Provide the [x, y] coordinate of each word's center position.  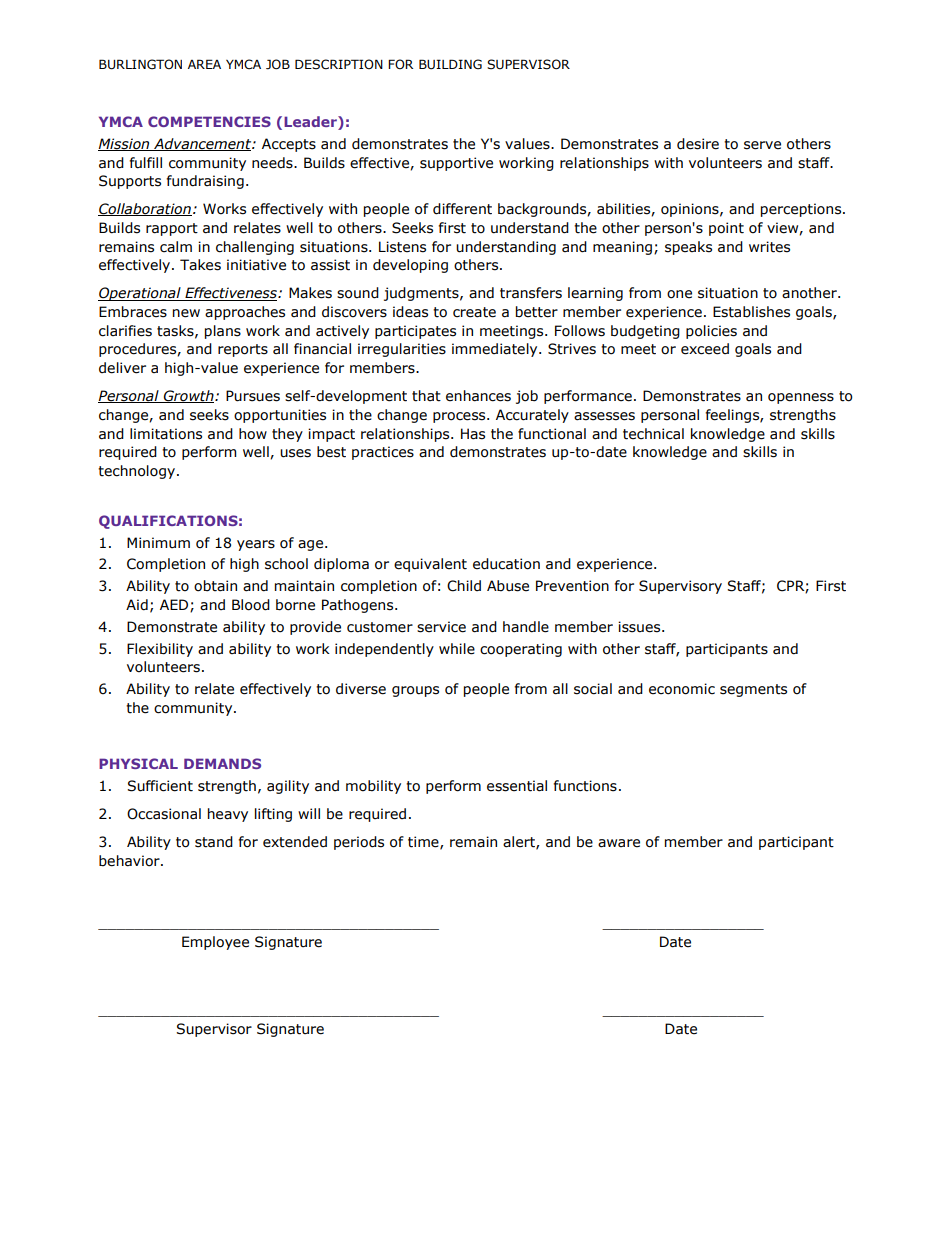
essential [517, 786]
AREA [204, 64]
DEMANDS [222, 763]
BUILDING [450, 64]
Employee [215, 943]
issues [640, 627]
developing [410, 266]
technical [653, 434]
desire [698, 144]
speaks [688, 248]
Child [464, 586]
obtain [215, 586]
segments [753, 690]
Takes [200, 265]
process [460, 417]
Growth [189, 396]
